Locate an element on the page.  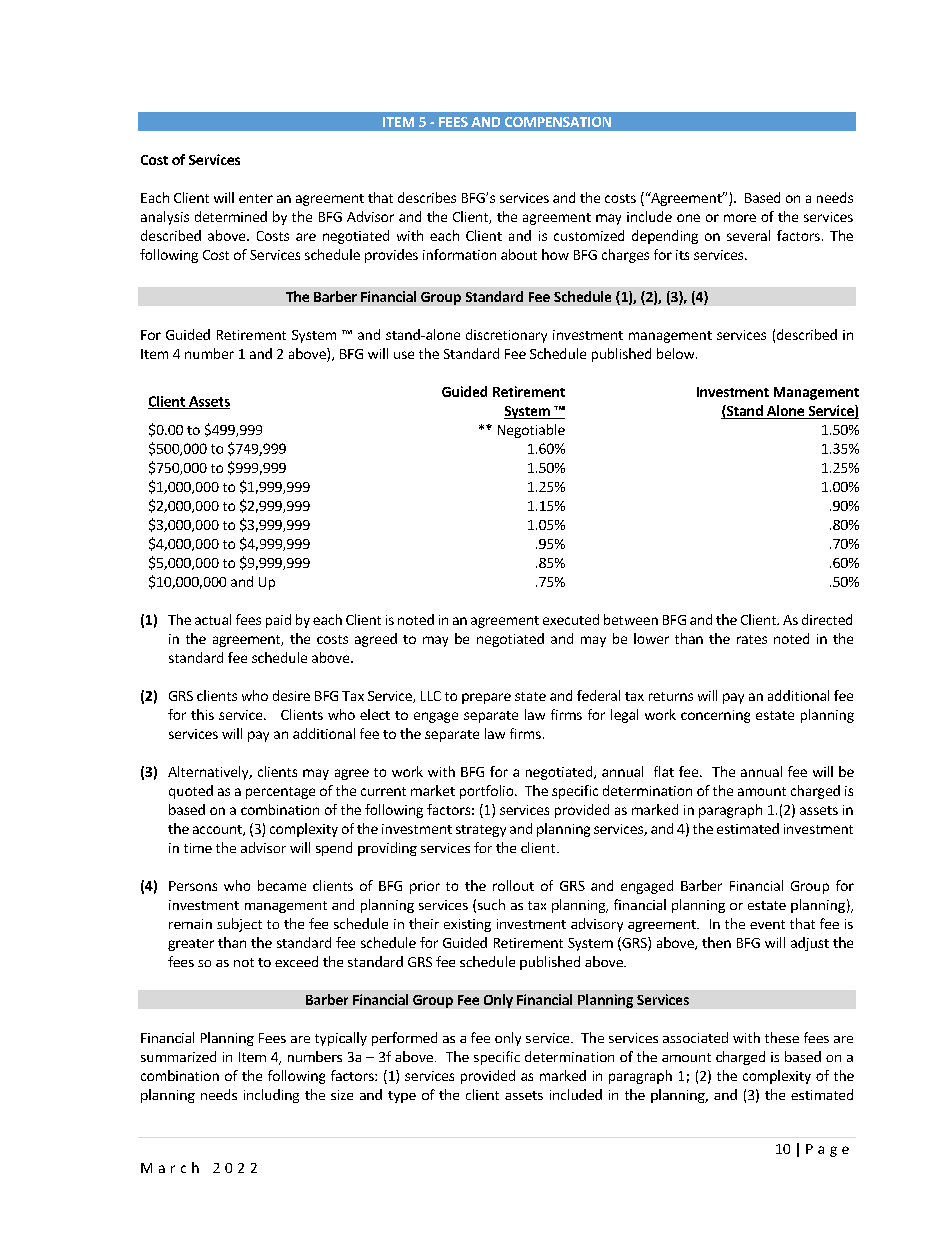
enter is located at coordinates (256, 198).
